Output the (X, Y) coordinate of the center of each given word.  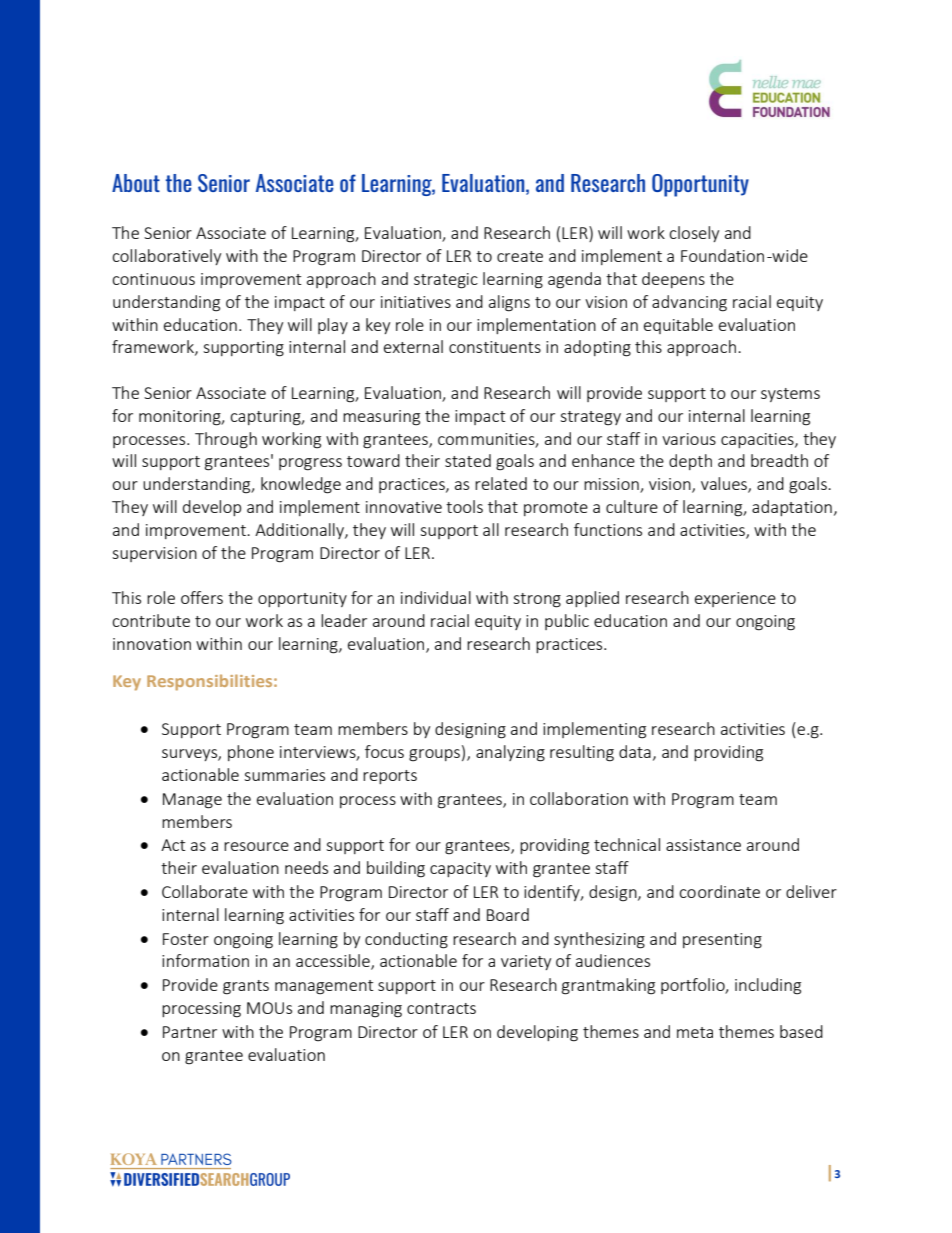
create (520, 256)
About (136, 183)
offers (202, 597)
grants (246, 987)
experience (735, 599)
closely (694, 234)
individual (436, 597)
